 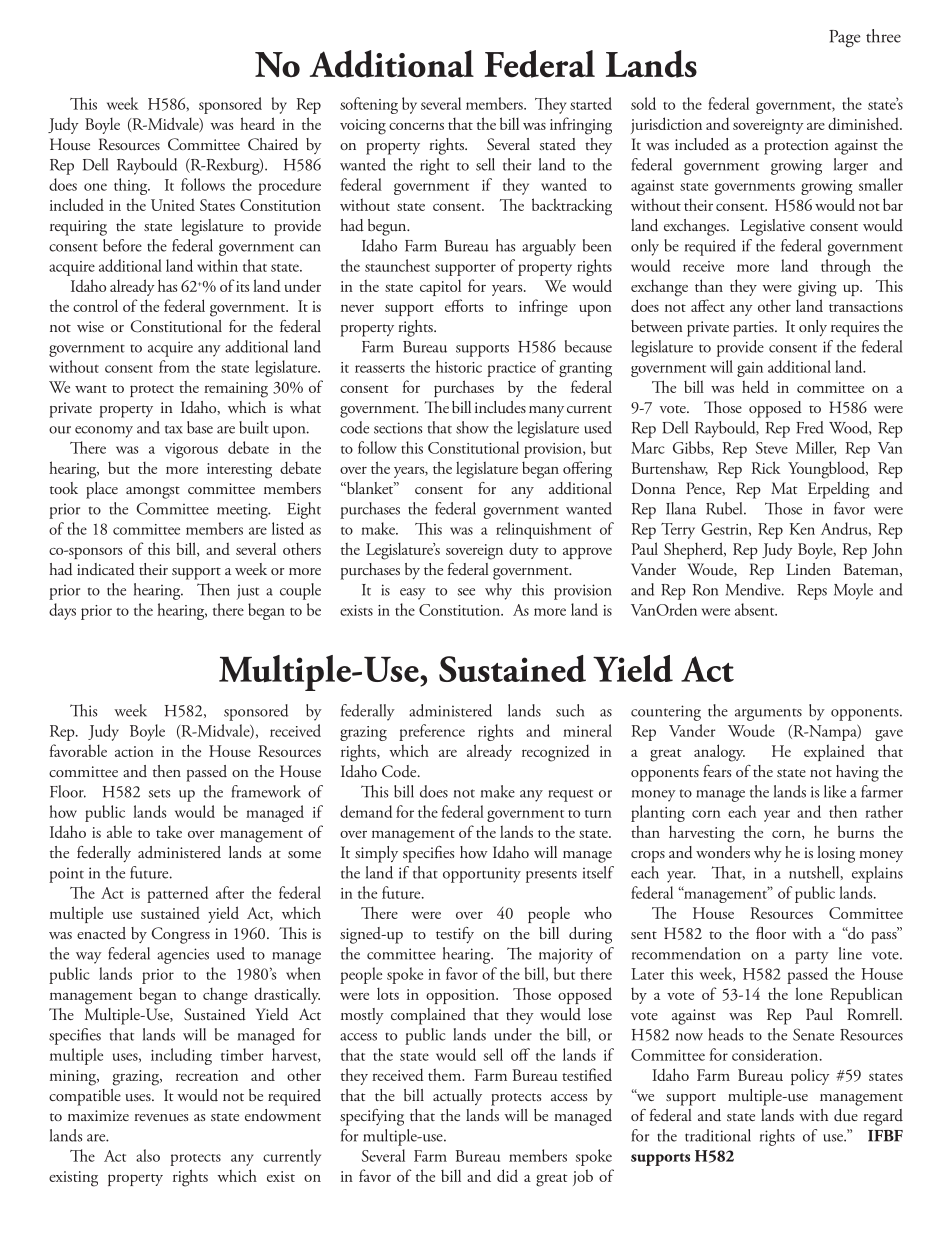 I want to click on Reps, so click(x=812, y=592).
